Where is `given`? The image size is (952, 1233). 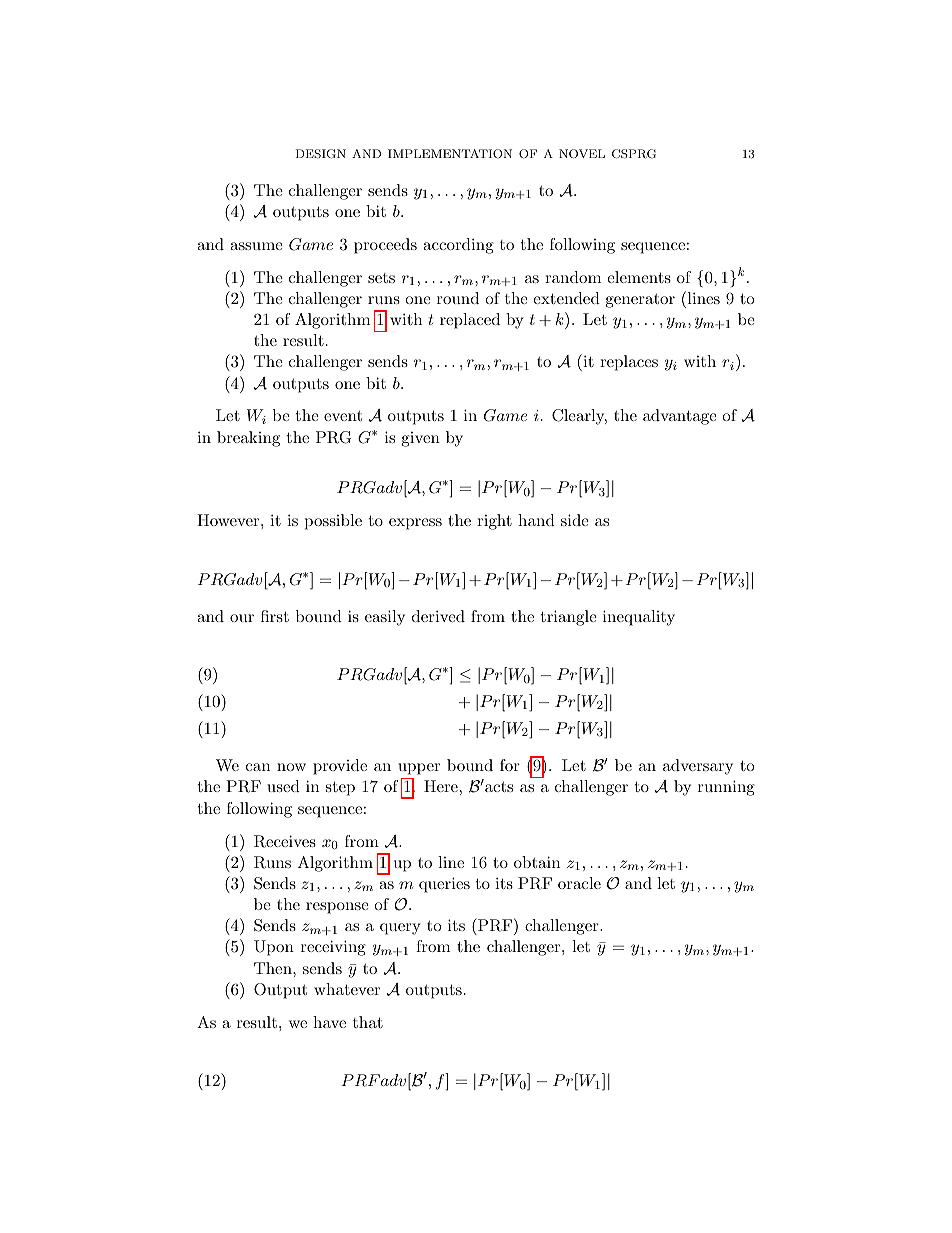
given is located at coordinates (421, 439).
